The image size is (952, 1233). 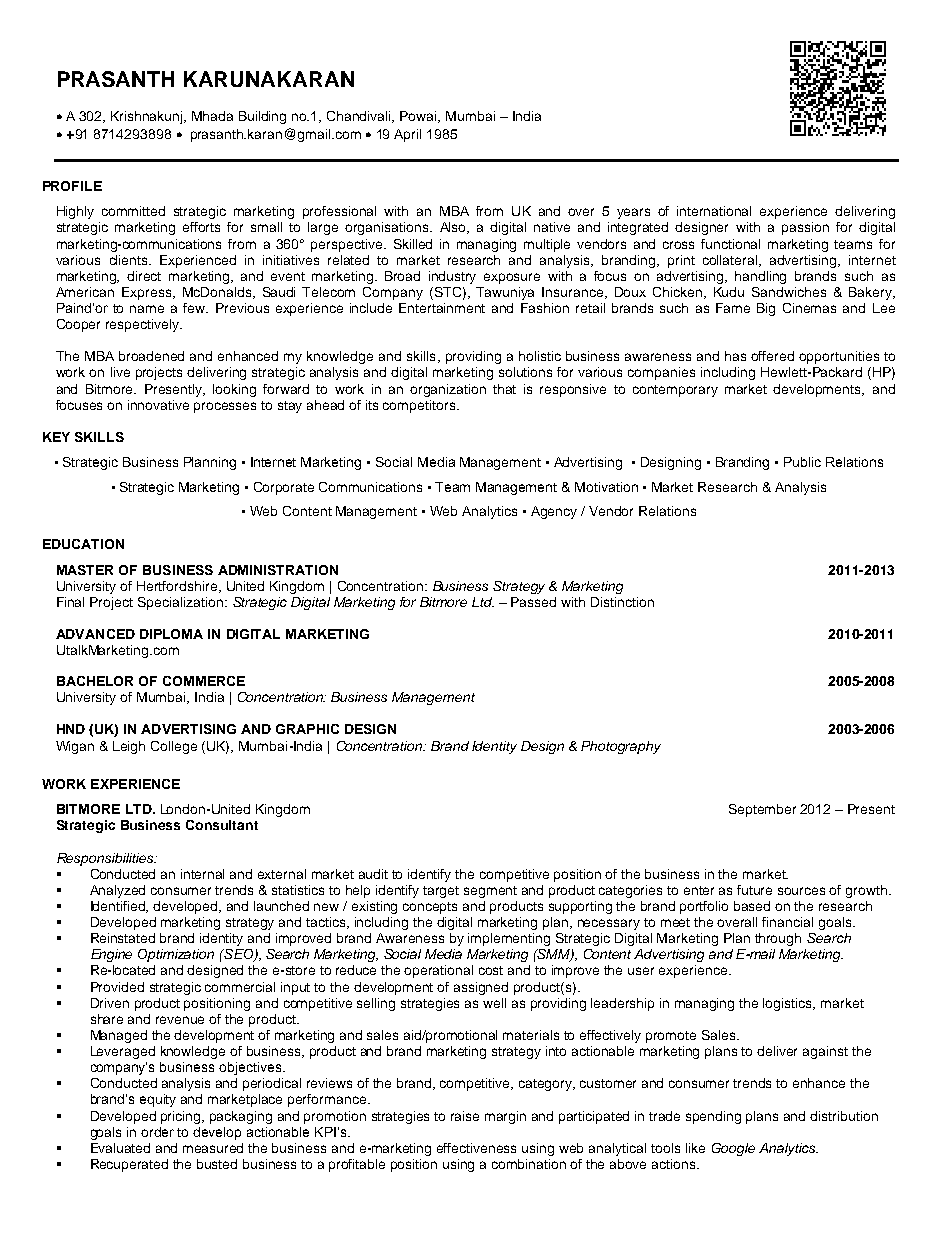 What do you see at coordinates (490, 892) in the image?
I see `segment` at bounding box center [490, 892].
